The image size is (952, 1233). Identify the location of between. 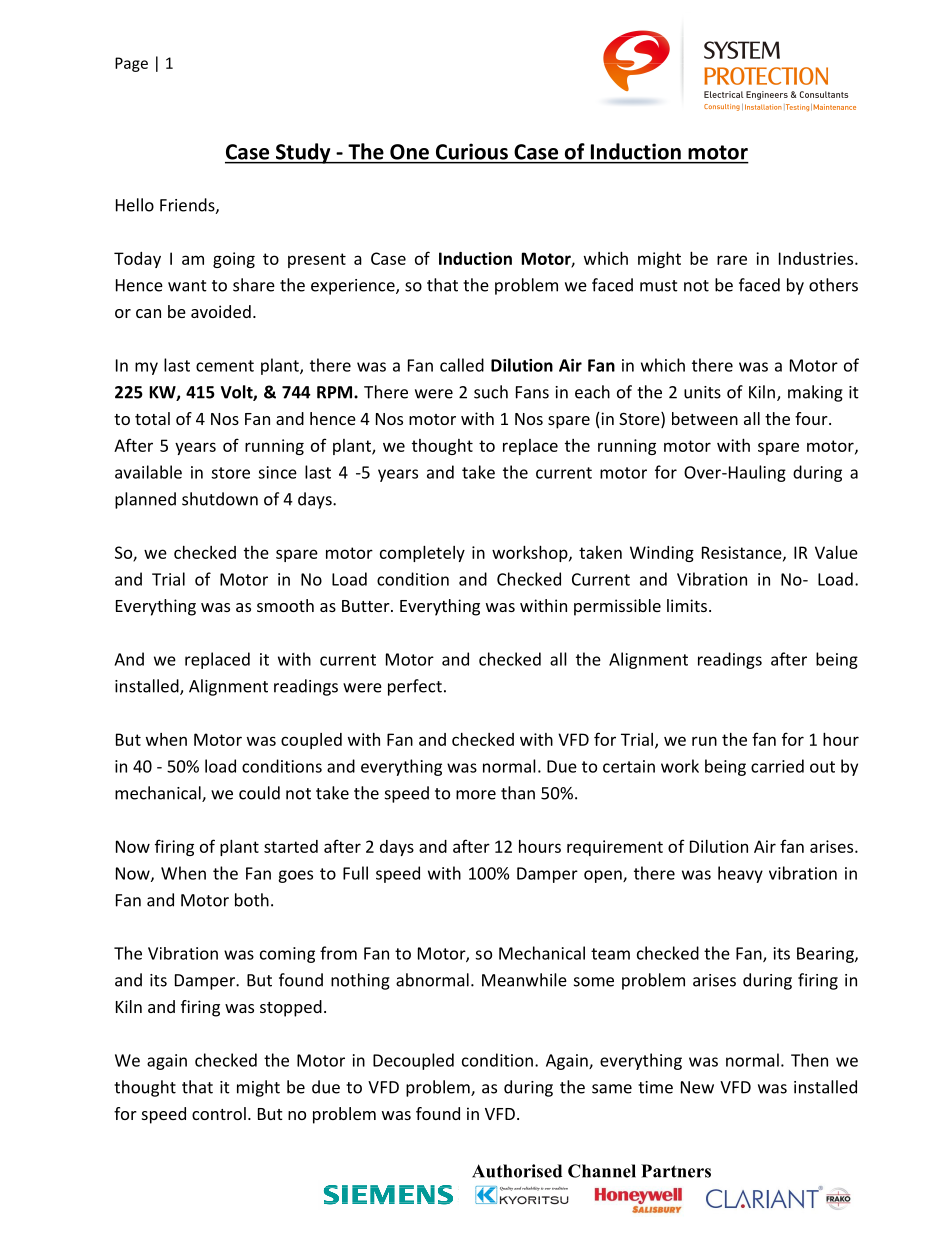
(705, 418).
